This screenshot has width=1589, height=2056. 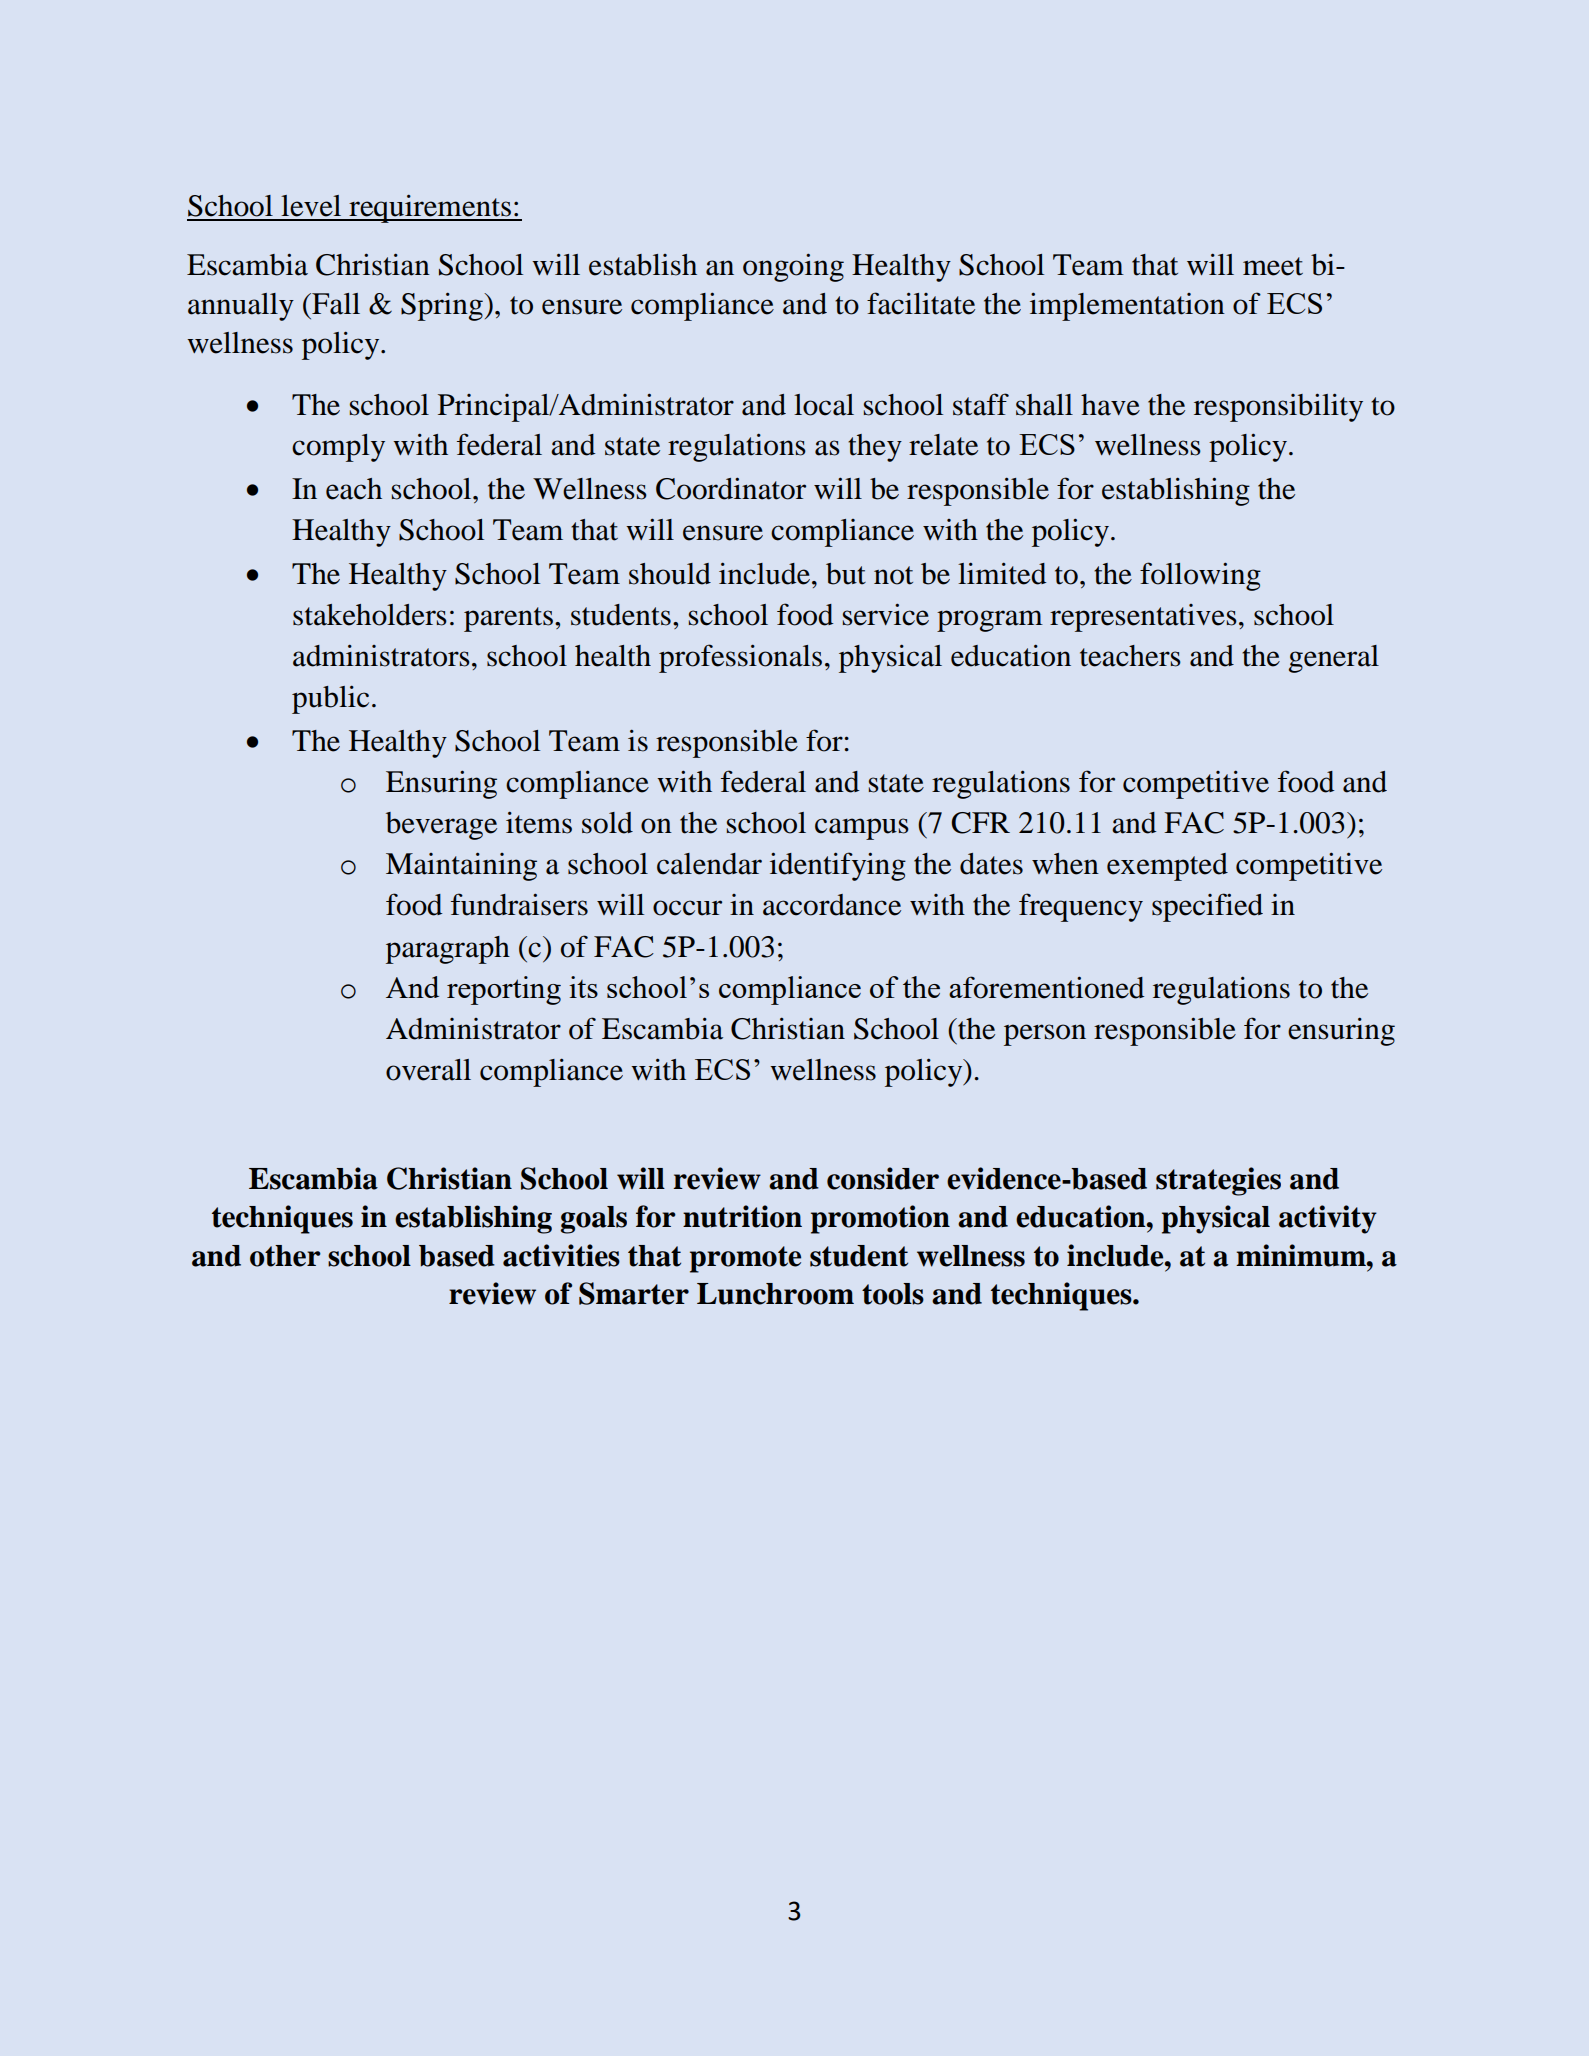 What do you see at coordinates (285, 1256) in the screenshot?
I see `other` at bounding box center [285, 1256].
